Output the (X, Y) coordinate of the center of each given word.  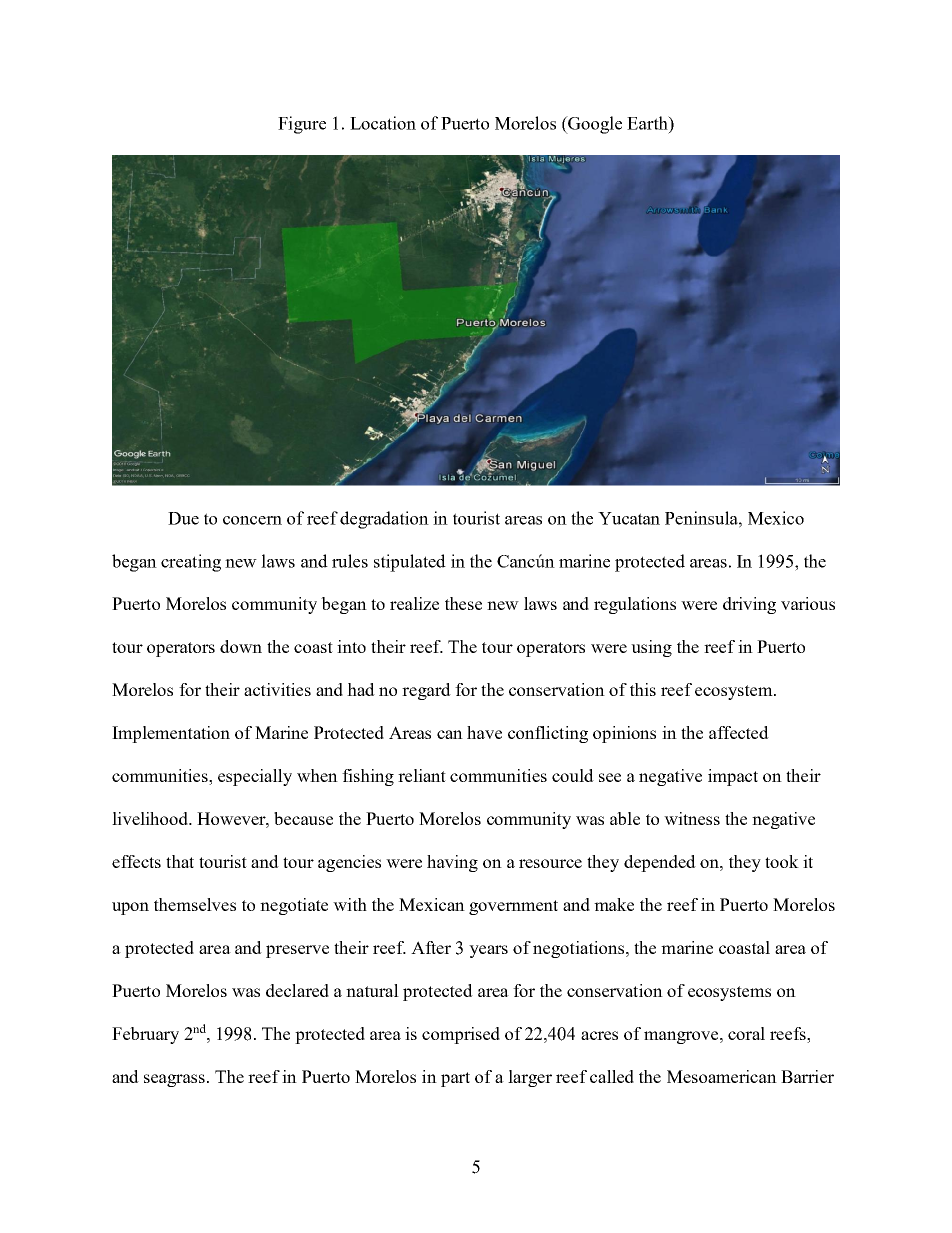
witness (692, 818)
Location (383, 123)
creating (191, 563)
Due (183, 518)
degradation (384, 520)
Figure (302, 125)
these (463, 603)
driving (749, 605)
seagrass (174, 1080)
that (180, 861)
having (452, 863)
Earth (648, 123)
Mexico (776, 518)
